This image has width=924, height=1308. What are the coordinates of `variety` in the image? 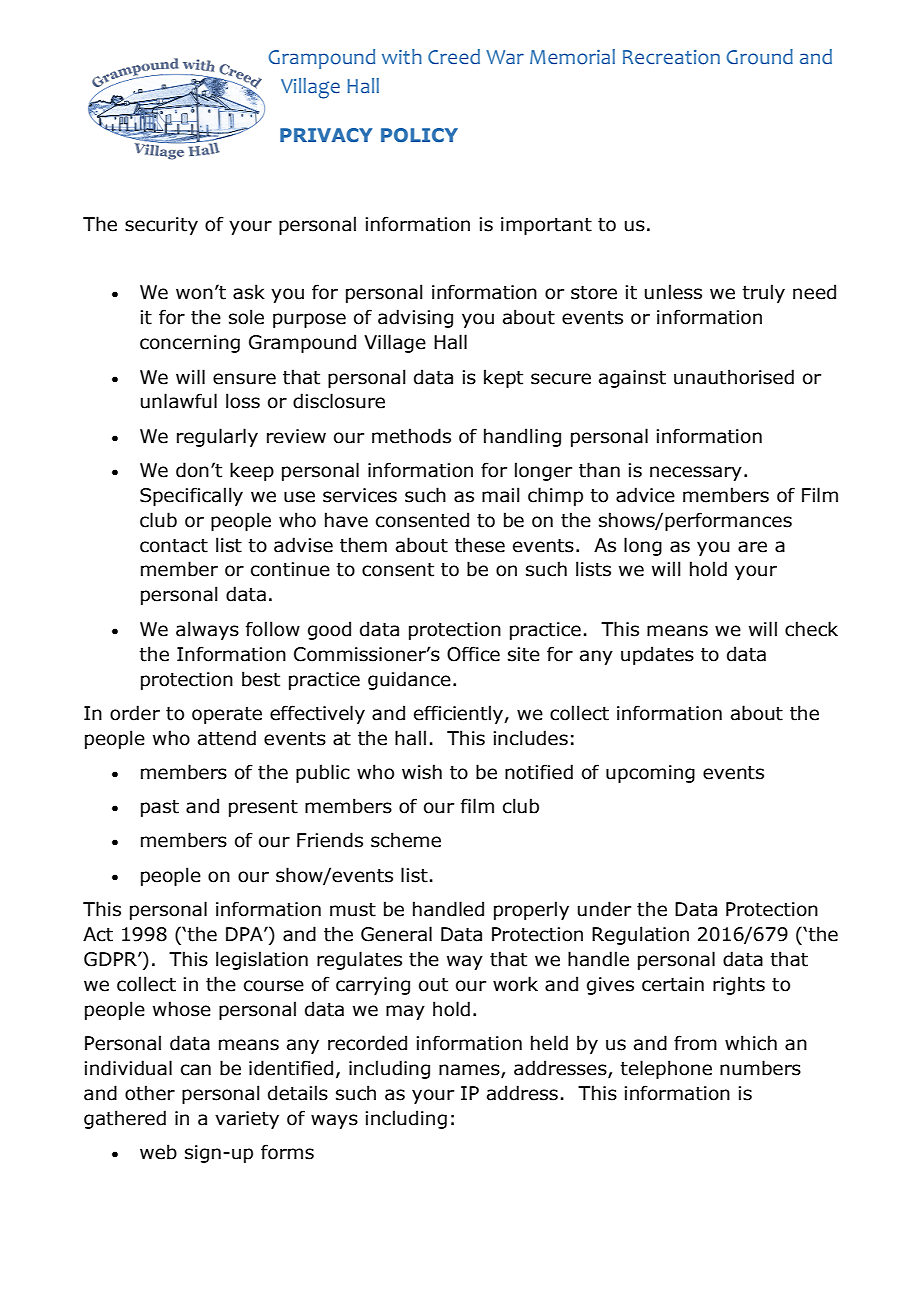 It's located at (247, 1120).
